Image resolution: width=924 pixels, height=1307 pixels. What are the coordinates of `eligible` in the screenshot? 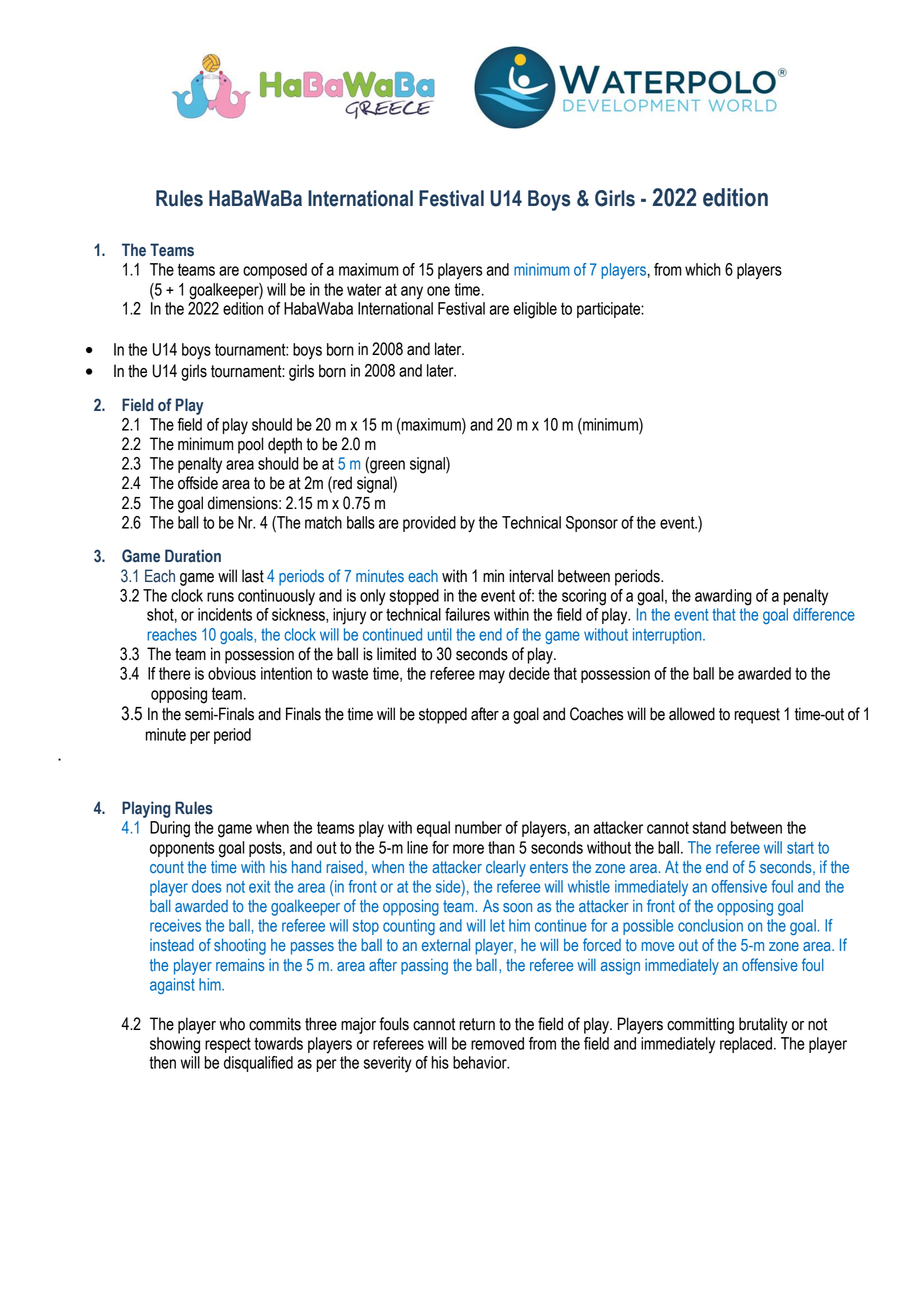 It's located at (535, 310).
